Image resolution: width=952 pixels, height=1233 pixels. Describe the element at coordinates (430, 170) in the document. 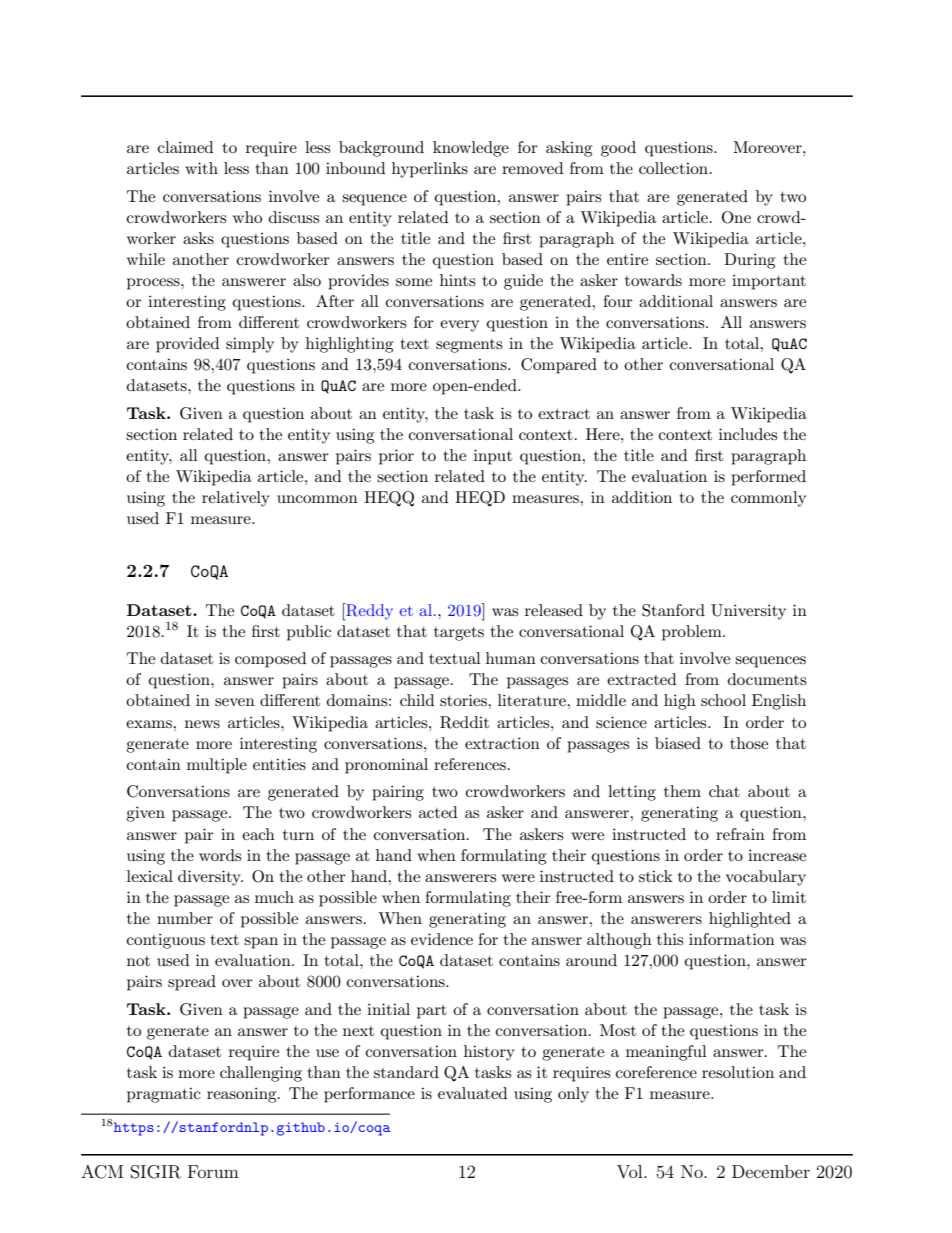

I see `hyperlinks` at that location.
